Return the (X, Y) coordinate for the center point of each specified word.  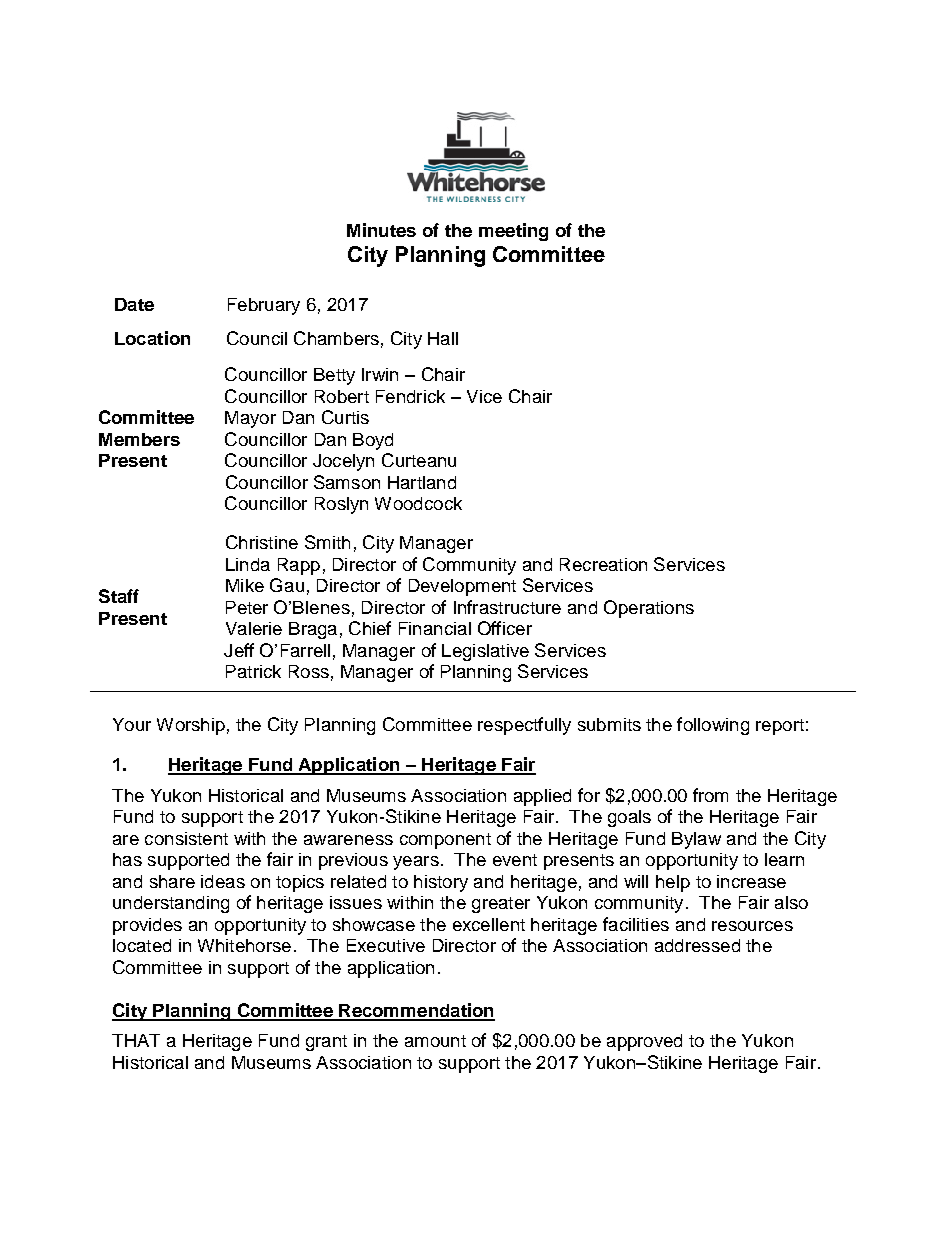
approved (644, 1042)
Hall (443, 338)
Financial (435, 628)
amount (435, 1041)
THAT (136, 1040)
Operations (649, 609)
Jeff (239, 650)
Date (134, 304)
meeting (513, 232)
